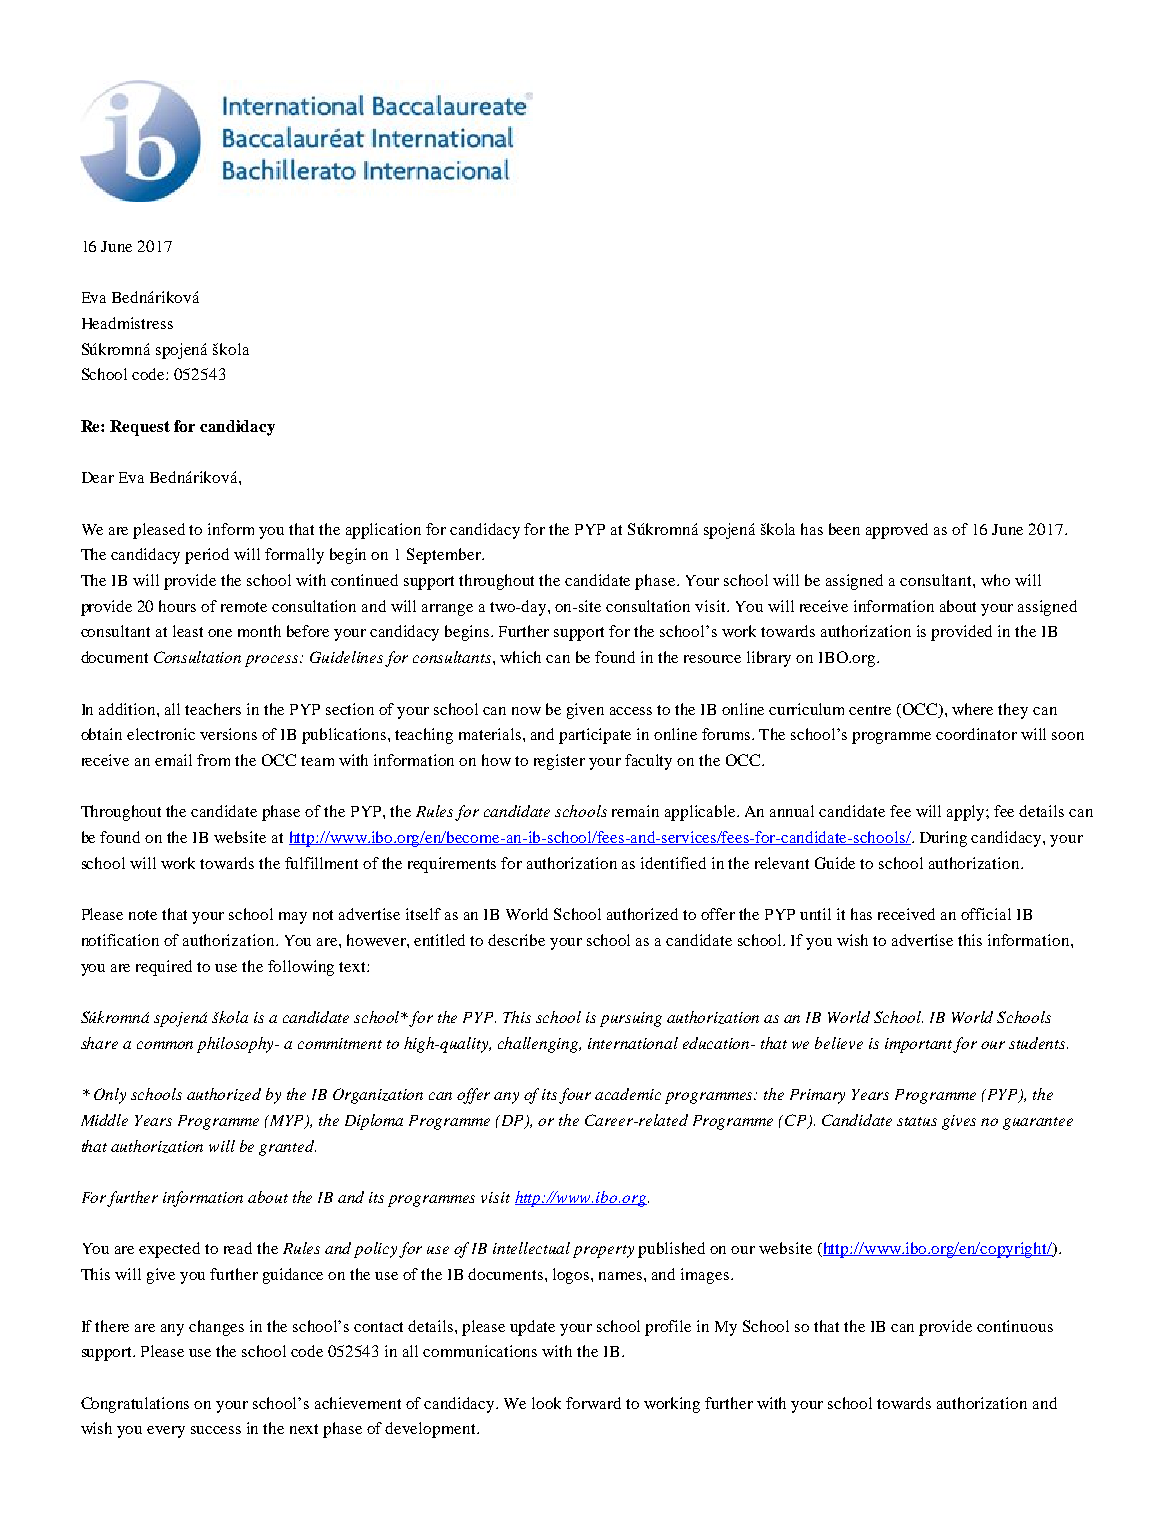 Image resolution: width=1175 pixels, height=1521 pixels. I want to click on application, so click(383, 531).
